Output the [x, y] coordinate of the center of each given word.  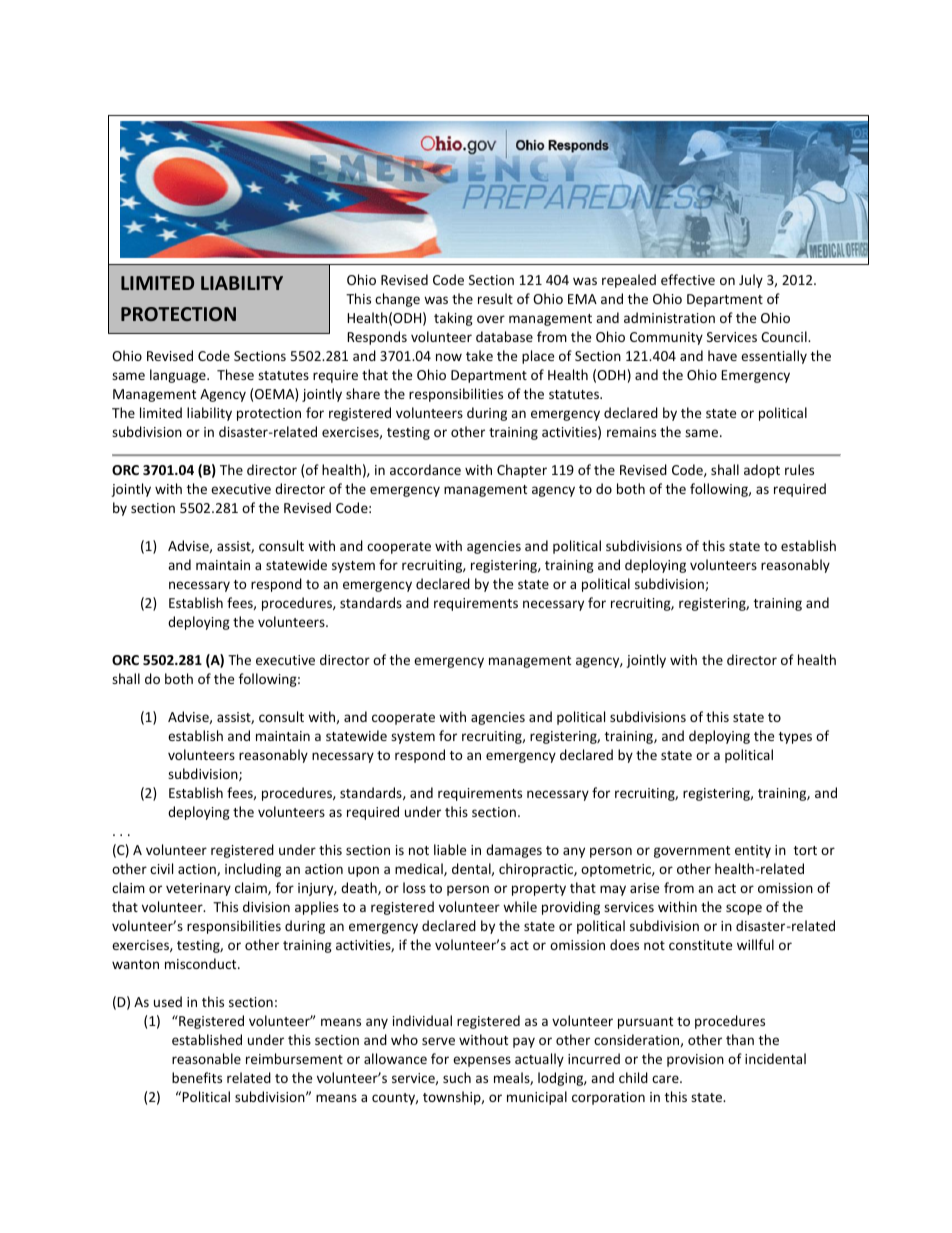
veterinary [198, 889]
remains [631, 432]
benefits [197, 1077]
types [795, 738]
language [179, 376]
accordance [425, 469]
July [751, 281]
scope [744, 909]
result [495, 298]
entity [753, 851]
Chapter [522, 471]
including [253, 870]
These [235, 374]
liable [450, 849]
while [520, 906]
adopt [762, 471]
